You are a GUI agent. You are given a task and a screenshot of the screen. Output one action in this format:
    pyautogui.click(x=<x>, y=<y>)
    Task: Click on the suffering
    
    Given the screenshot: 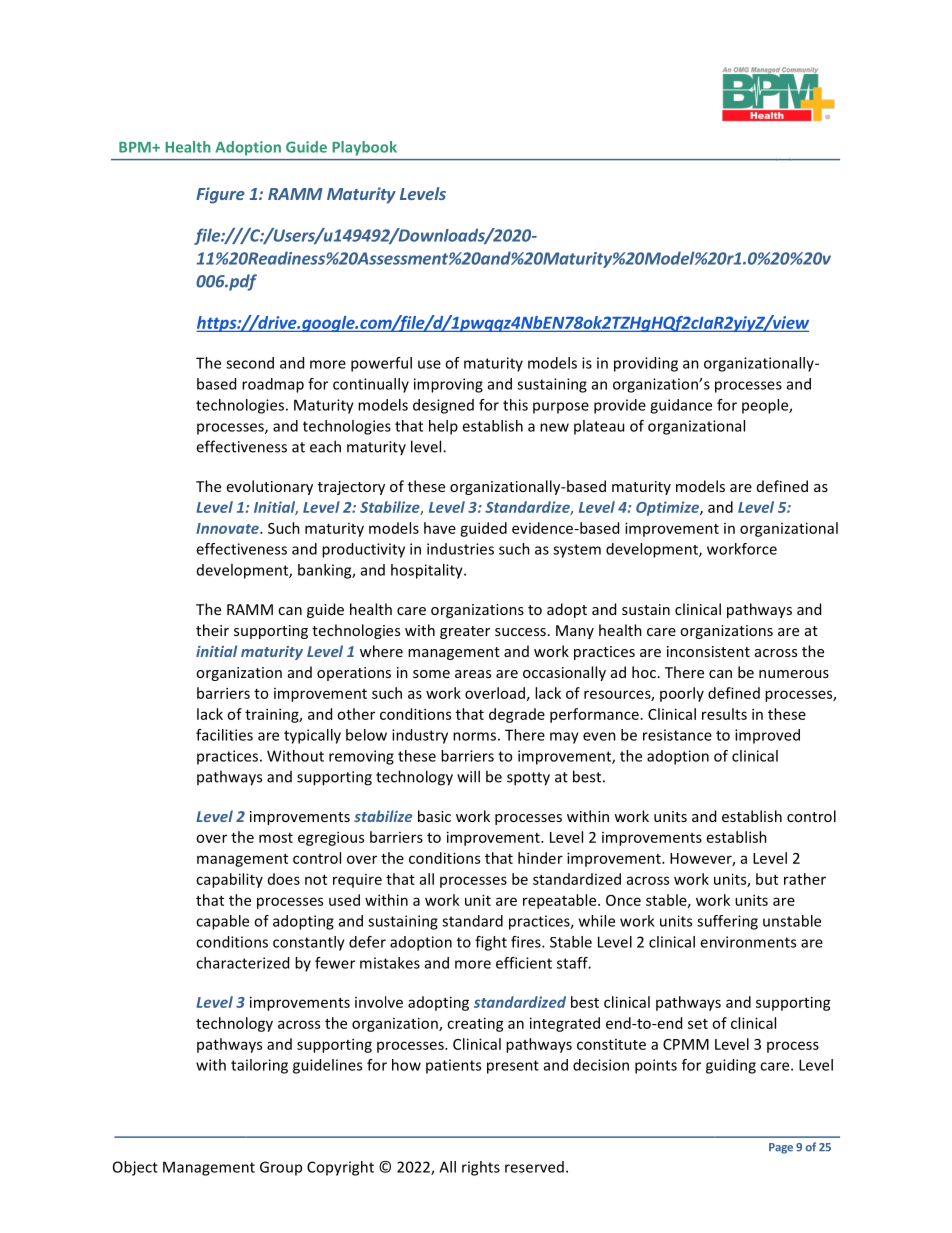 What is the action you would take?
    pyautogui.click(x=727, y=922)
